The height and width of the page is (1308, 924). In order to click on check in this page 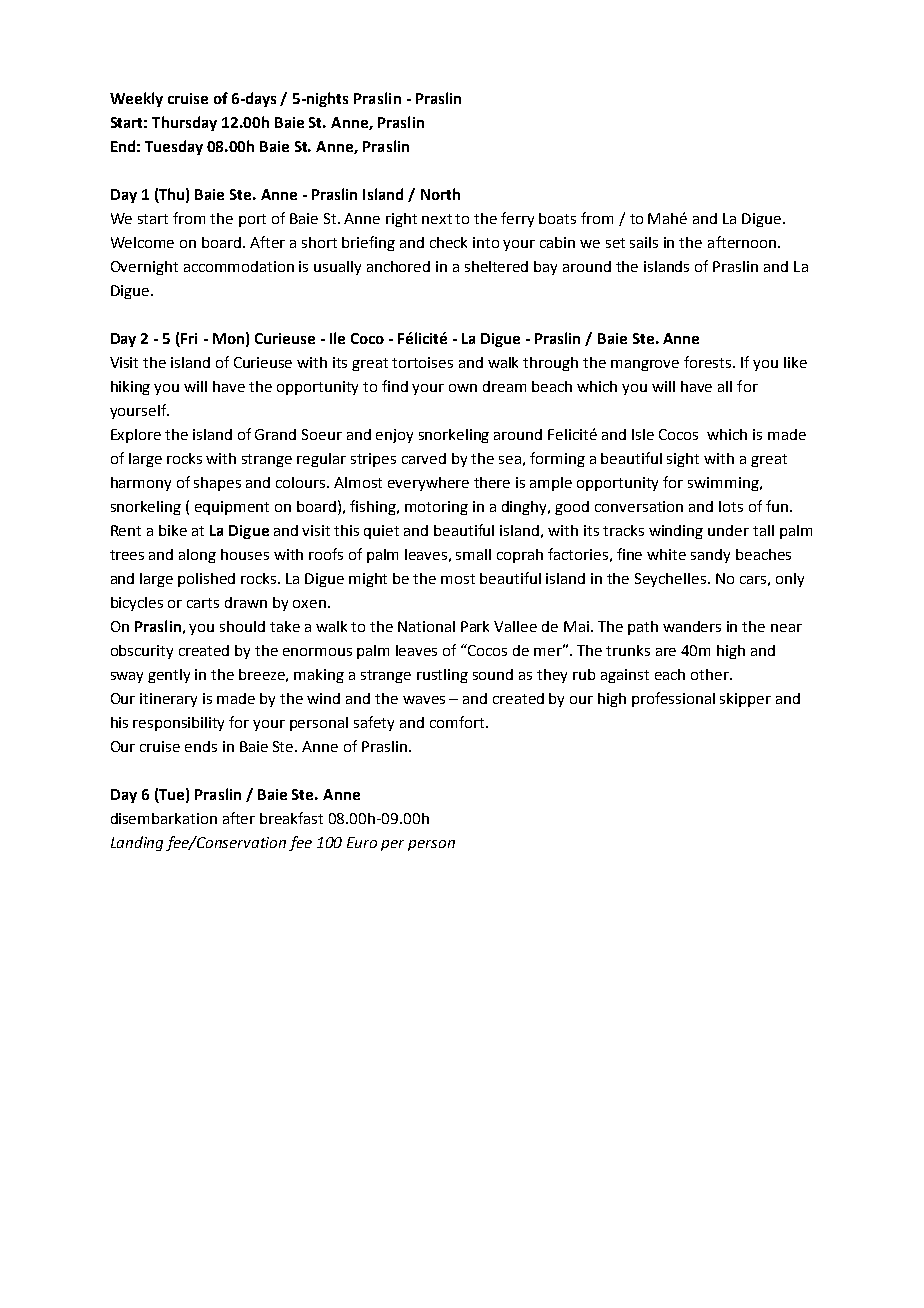, I will do `click(448, 242)`.
